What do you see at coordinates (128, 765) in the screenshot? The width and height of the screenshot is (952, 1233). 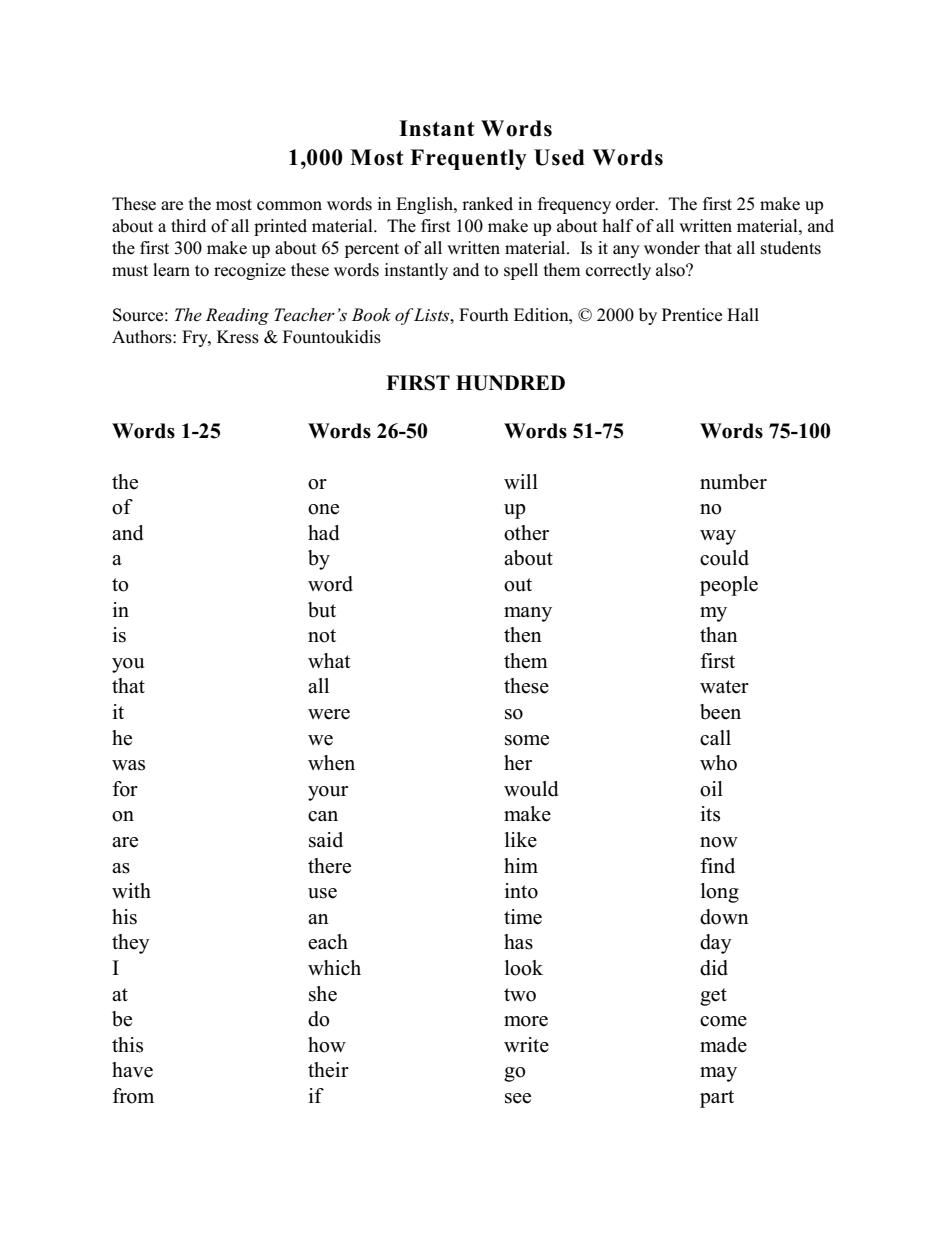 I see `was` at bounding box center [128, 765].
